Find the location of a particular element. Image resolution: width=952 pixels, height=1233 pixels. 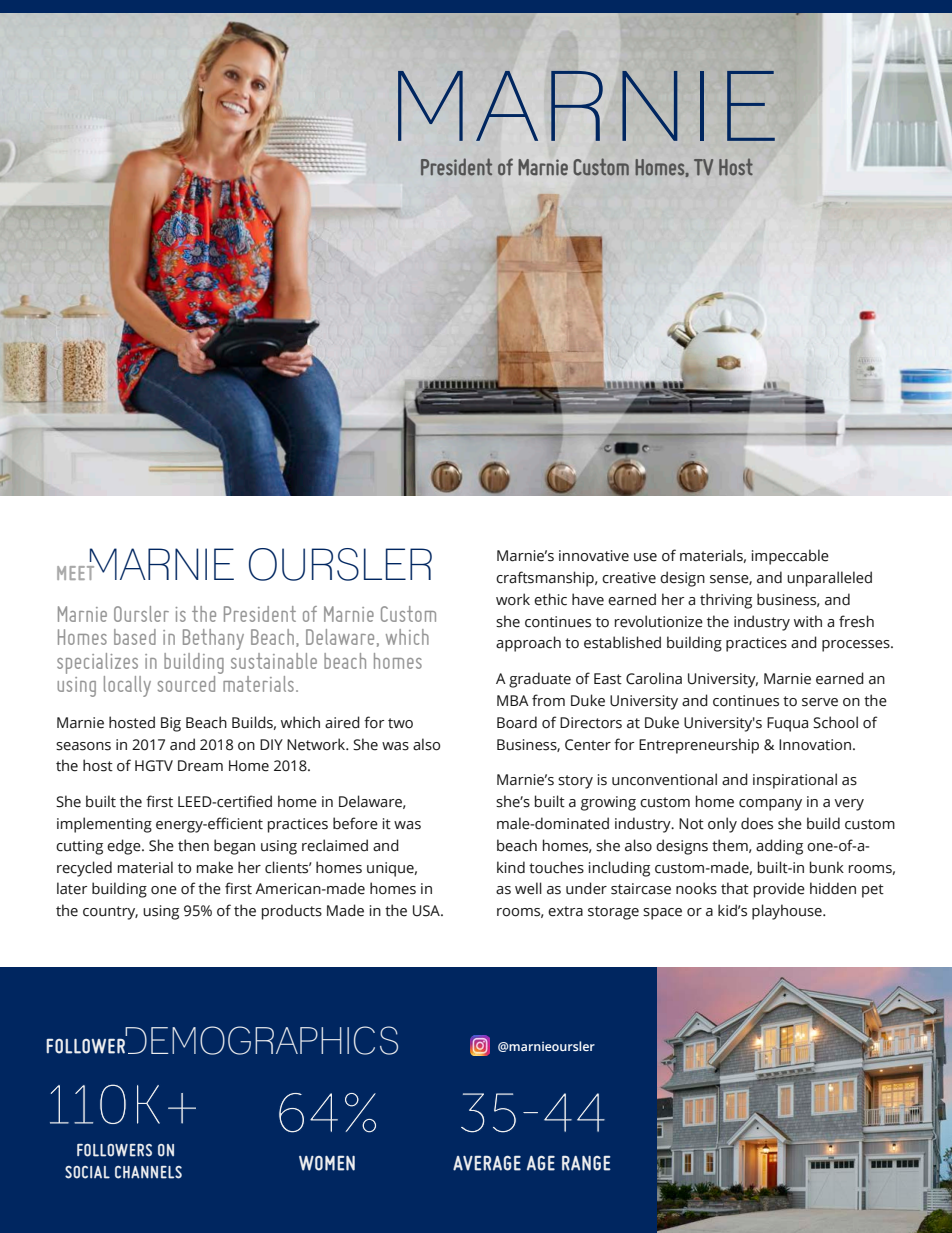

CHANNELS is located at coordinates (148, 1172).
